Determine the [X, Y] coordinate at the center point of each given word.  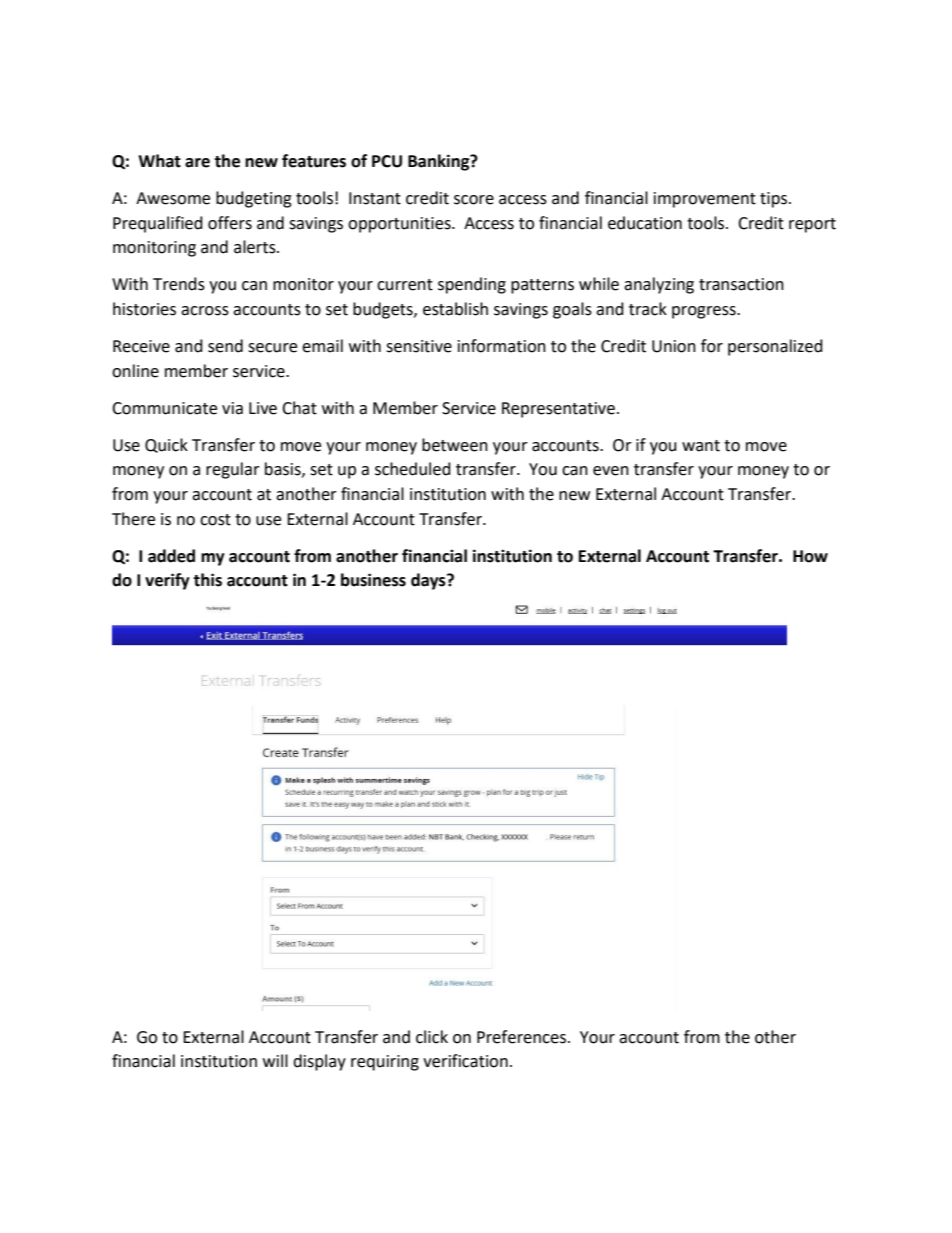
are [197, 163]
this [207, 580]
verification [465, 1061]
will [275, 1060]
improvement [705, 200]
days [429, 581]
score [474, 200]
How [810, 556]
